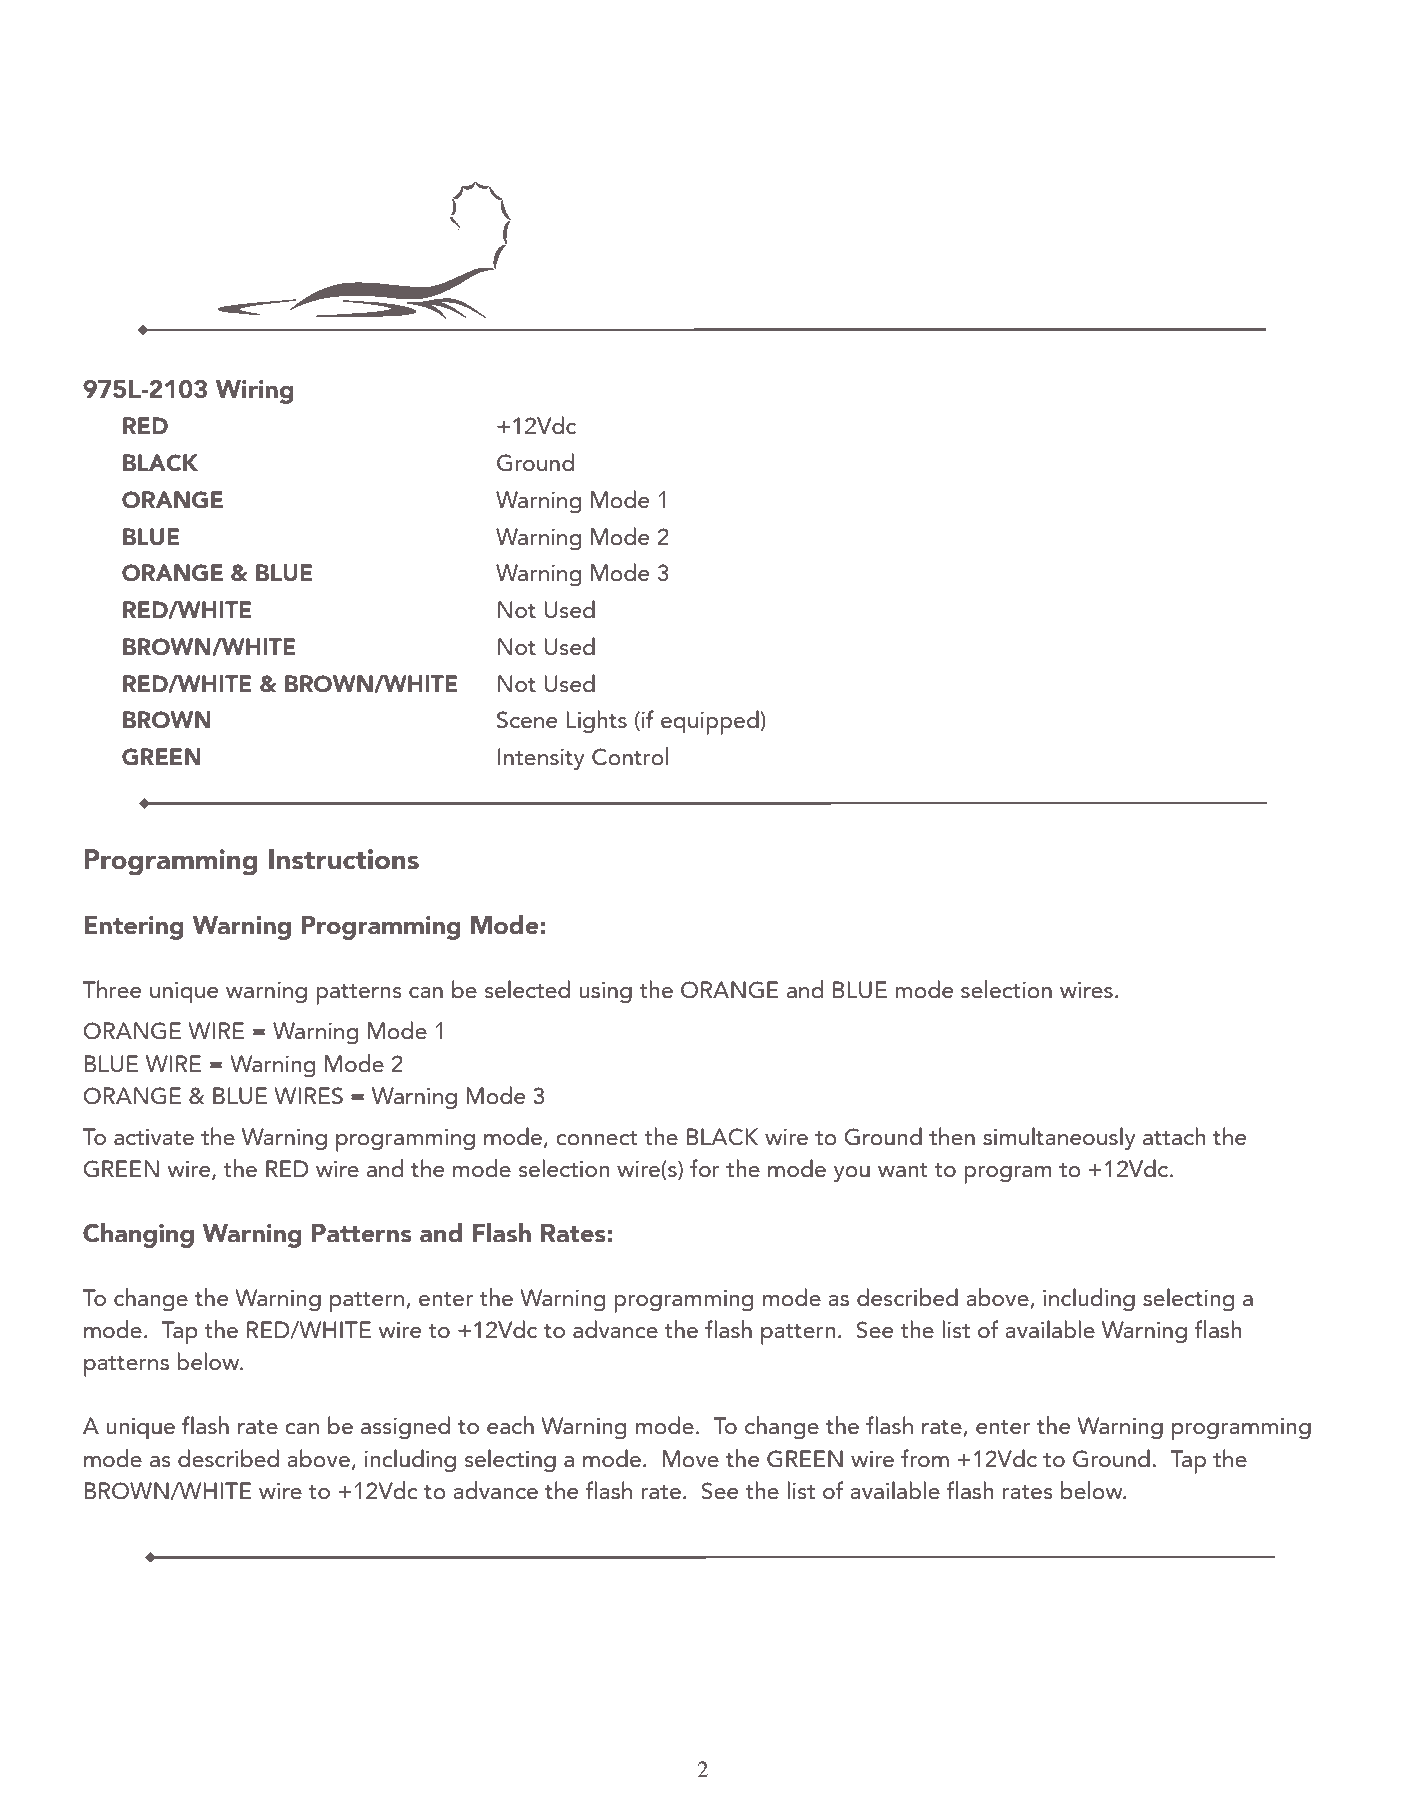 The width and height of the screenshot is (1406, 1819). I want to click on using, so click(605, 992).
